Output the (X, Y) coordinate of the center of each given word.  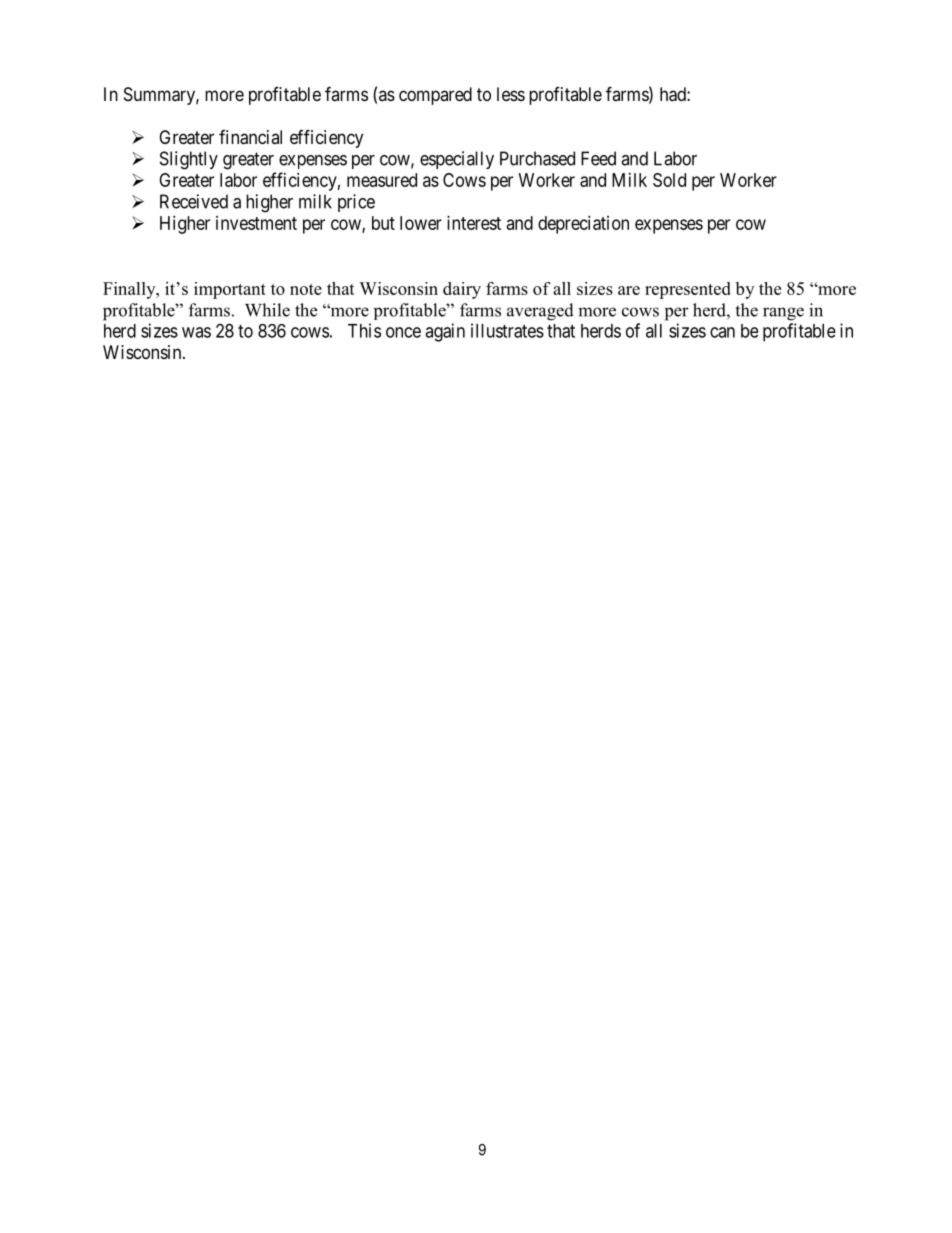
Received (194, 201)
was (196, 332)
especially (457, 160)
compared (435, 96)
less (511, 94)
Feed (598, 158)
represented (688, 290)
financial (250, 137)
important (230, 290)
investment (256, 223)
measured (382, 180)
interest (474, 223)
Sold (669, 180)
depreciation (583, 225)
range (783, 314)
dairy (462, 290)
